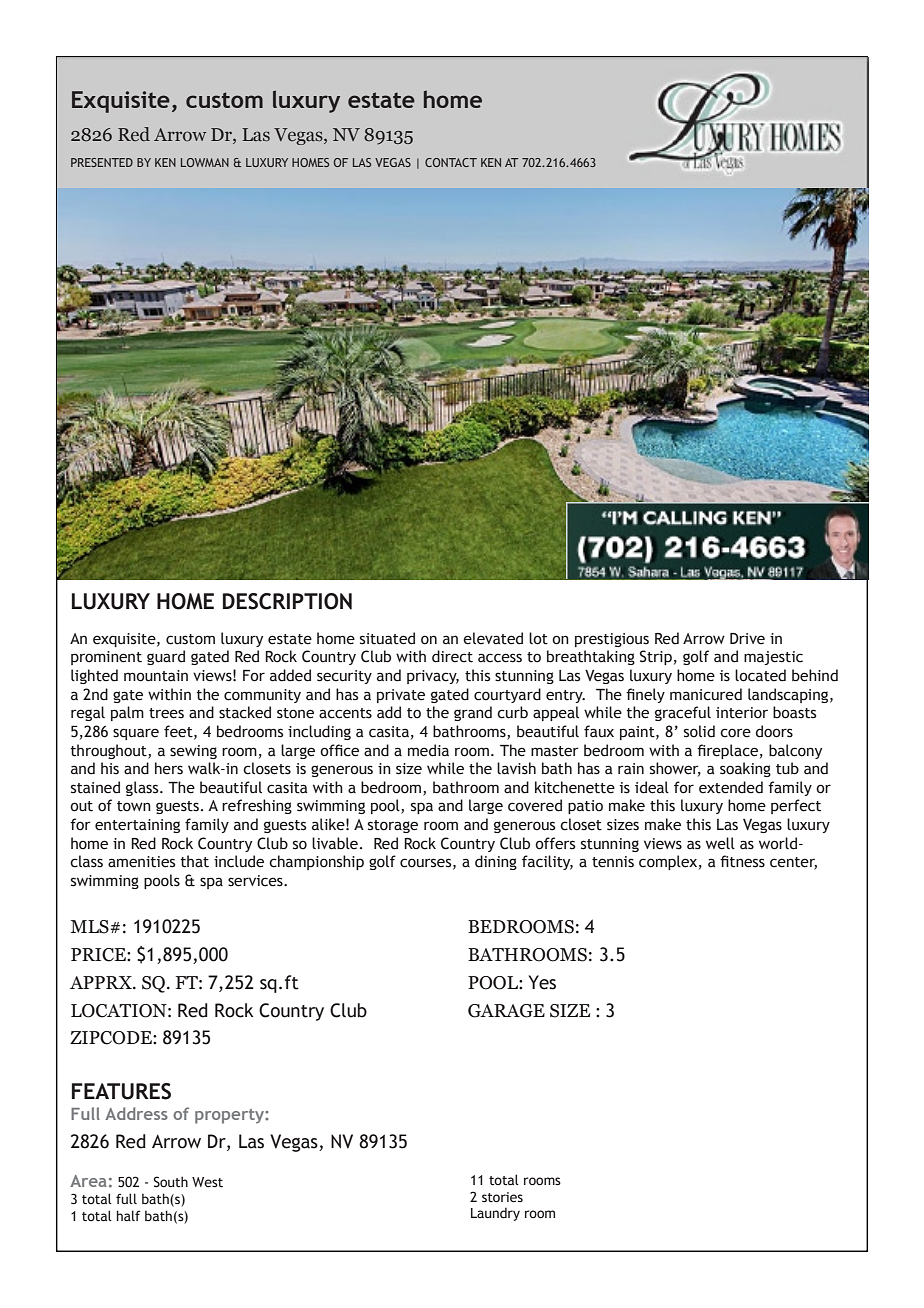  I want to click on South, so click(170, 1181).
